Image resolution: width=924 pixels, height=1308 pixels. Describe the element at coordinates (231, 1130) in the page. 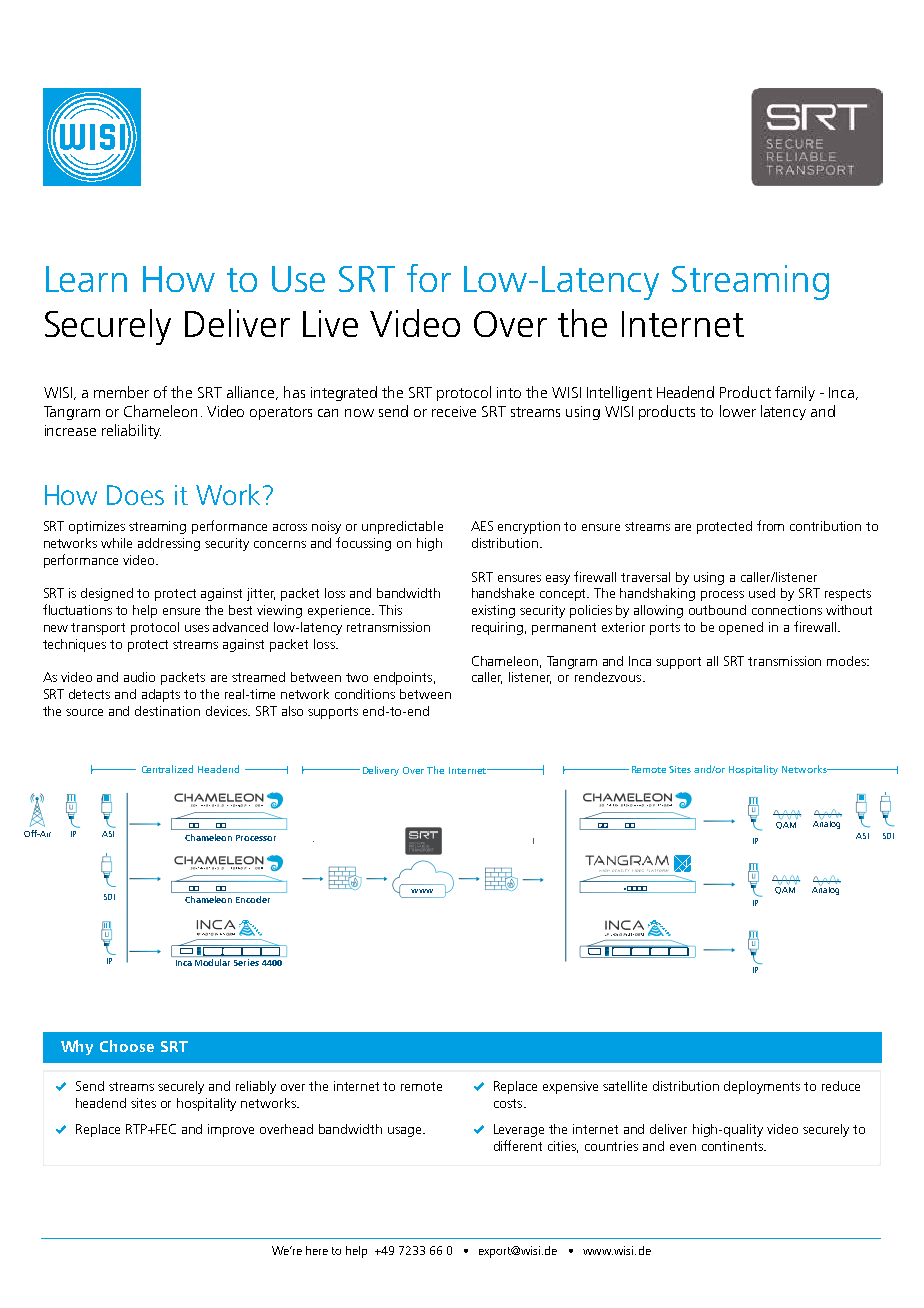

I see `improve` at that location.
